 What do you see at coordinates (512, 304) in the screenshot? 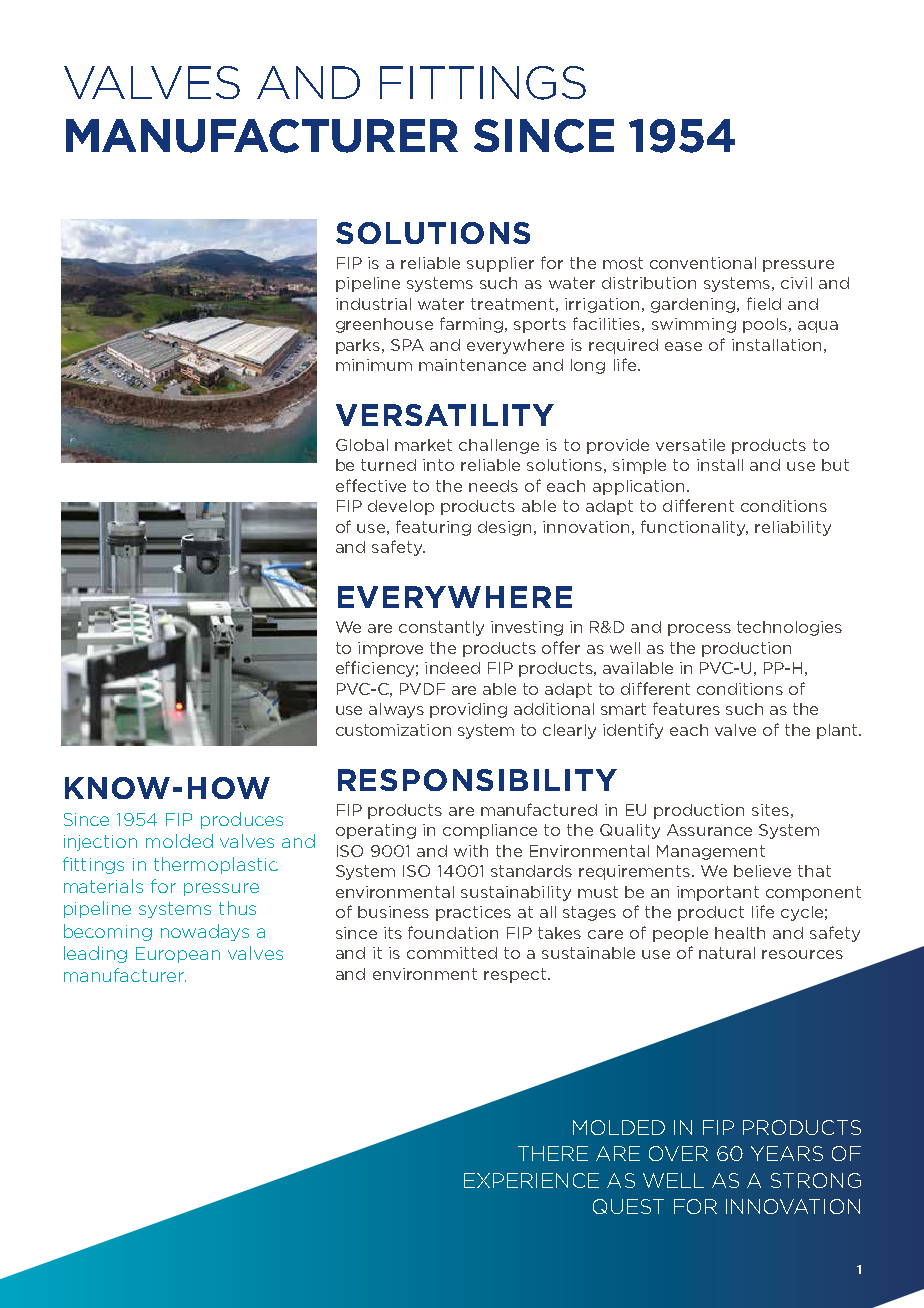
I see `treatment` at bounding box center [512, 304].
